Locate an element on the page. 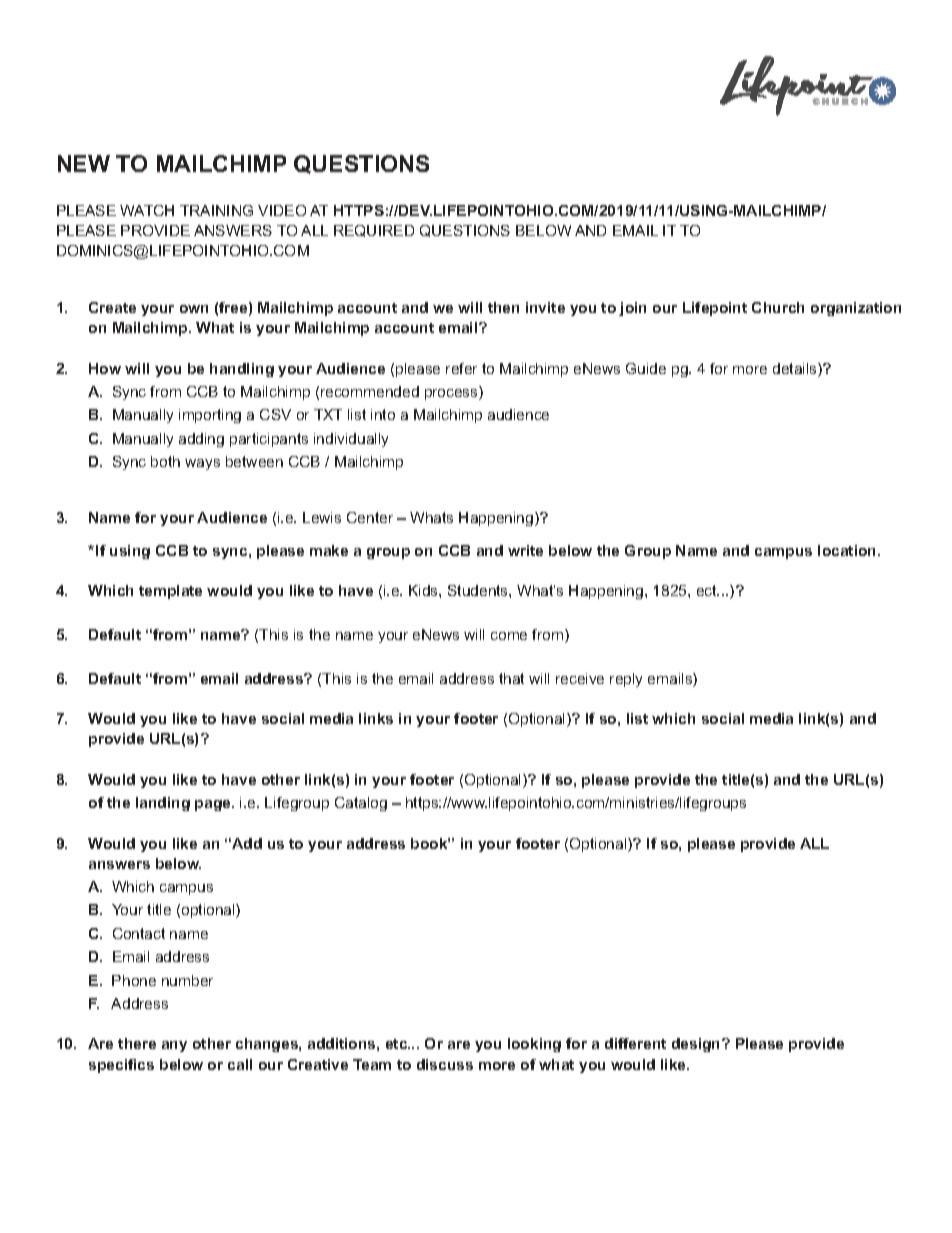  write is located at coordinates (525, 550).
